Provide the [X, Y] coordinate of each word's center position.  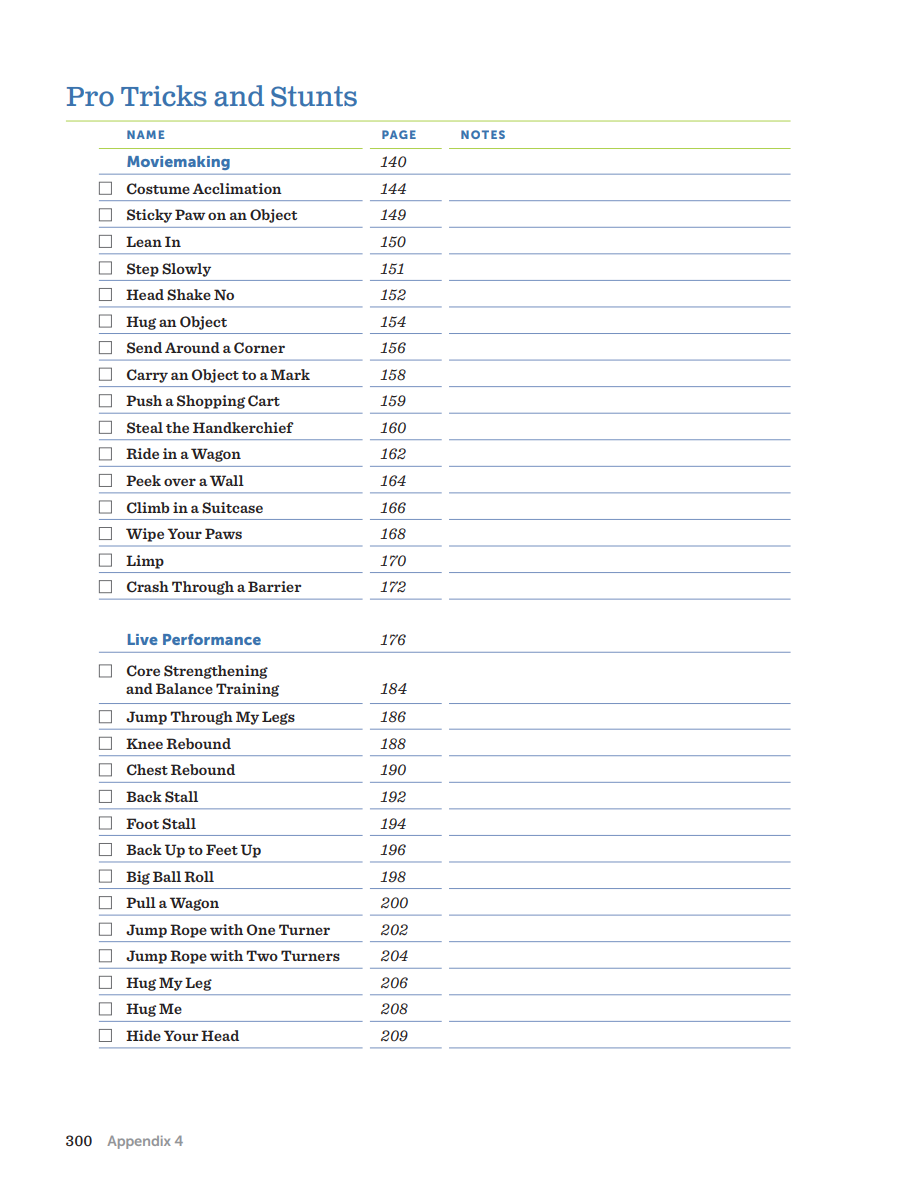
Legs [278, 718]
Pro [90, 97]
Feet [222, 849]
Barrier [274, 586]
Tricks [164, 96]
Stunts [314, 96]
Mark [290, 374]
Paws [223, 533]
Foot [142, 823]
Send [144, 348]
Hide [143, 1035]
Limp [145, 562]
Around [192, 347]
